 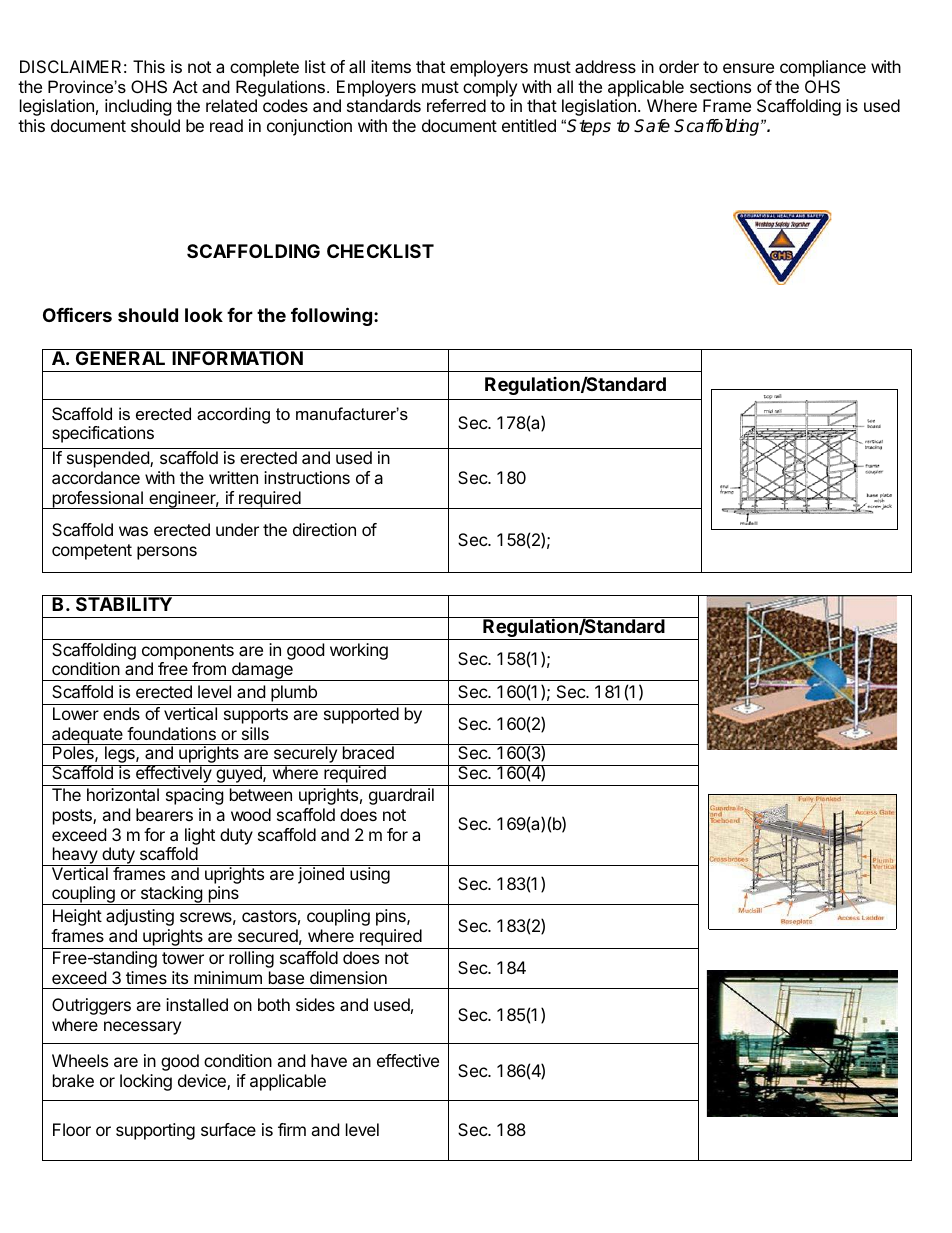 I want to click on referred, so click(x=456, y=105).
